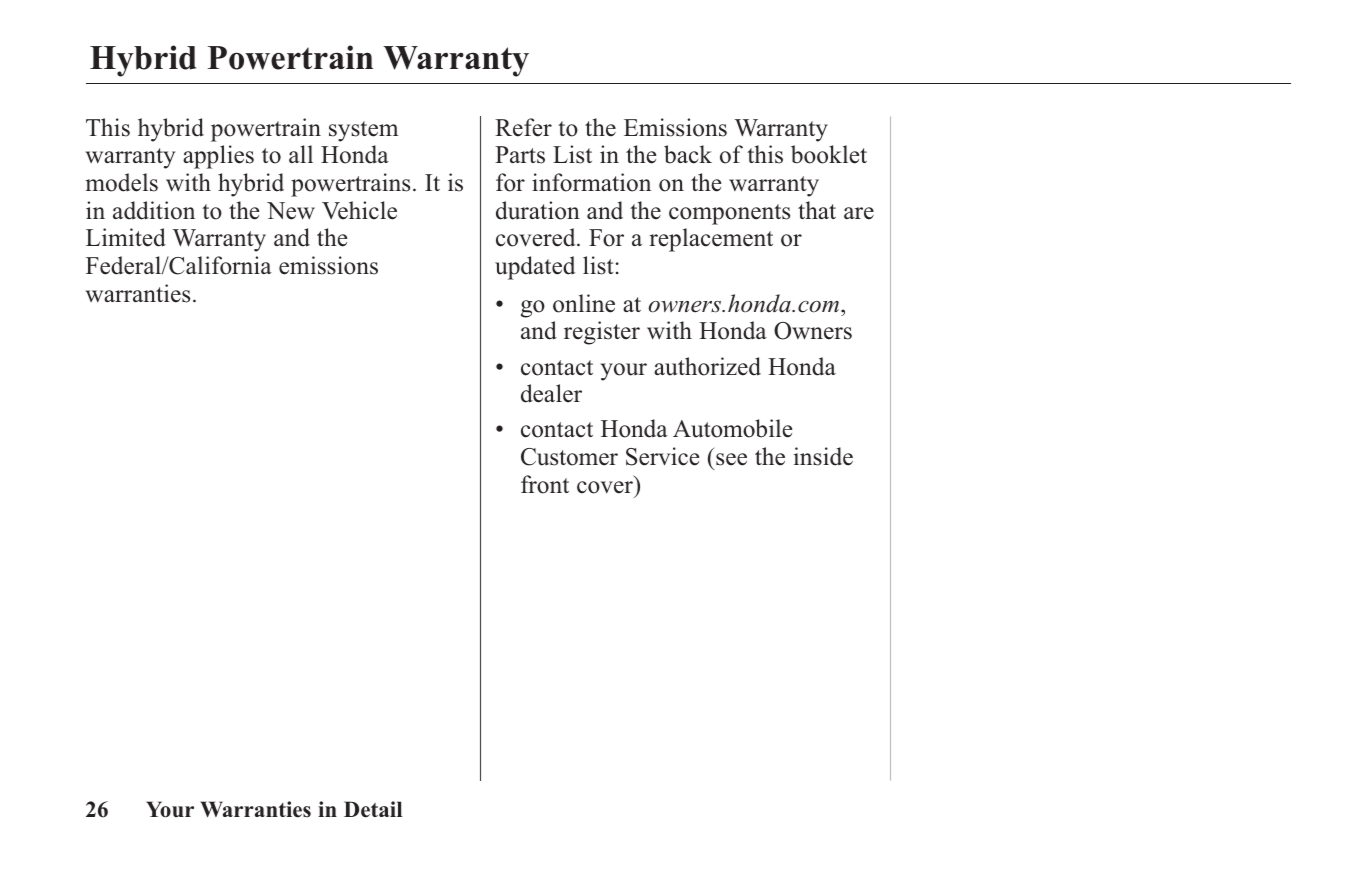 This screenshot has height=872, width=1372. Describe the element at coordinates (829, 154) in the screenshot. I see `booklet` at that location.
